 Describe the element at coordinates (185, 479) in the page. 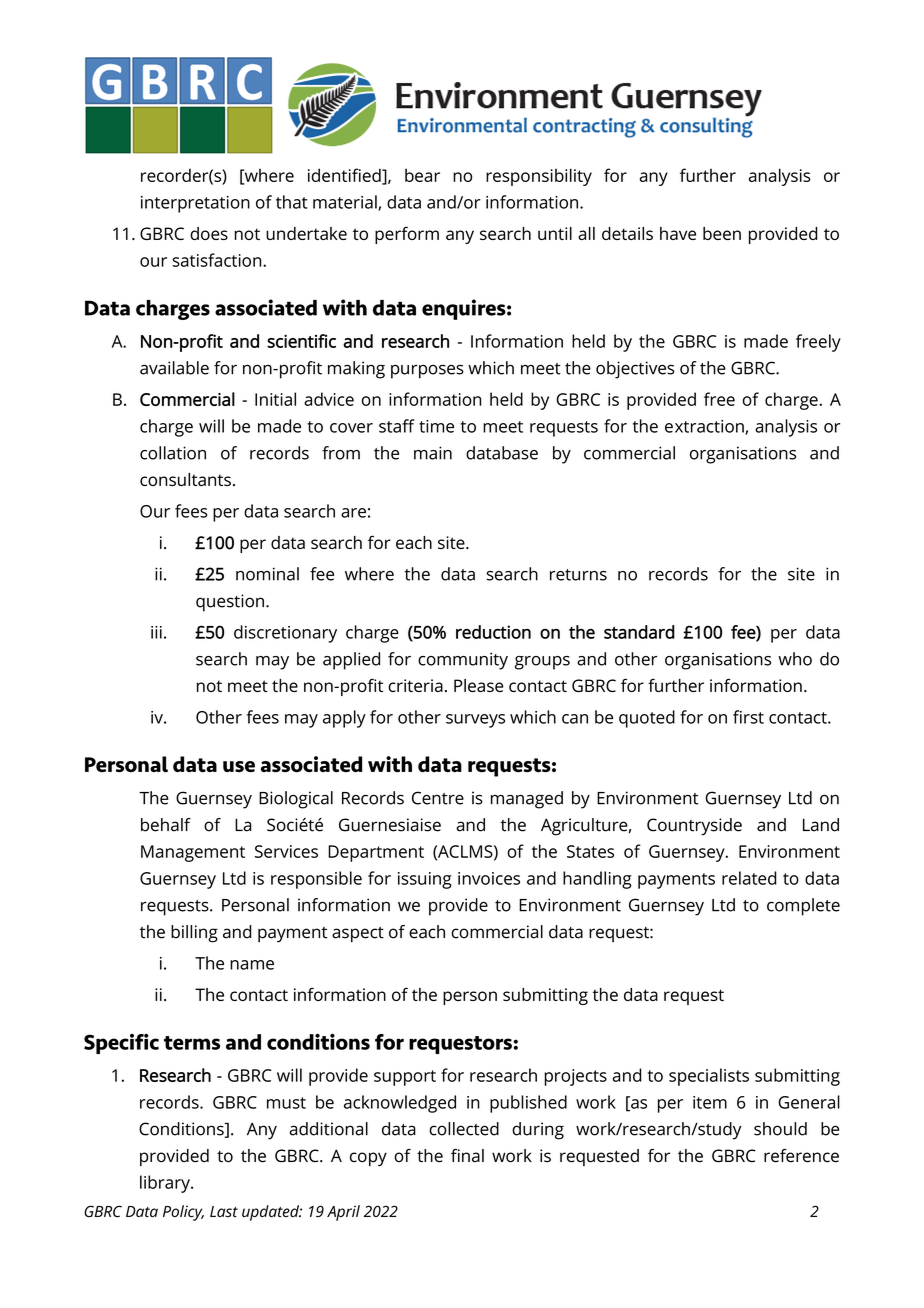

I see `consultants` at that location.
